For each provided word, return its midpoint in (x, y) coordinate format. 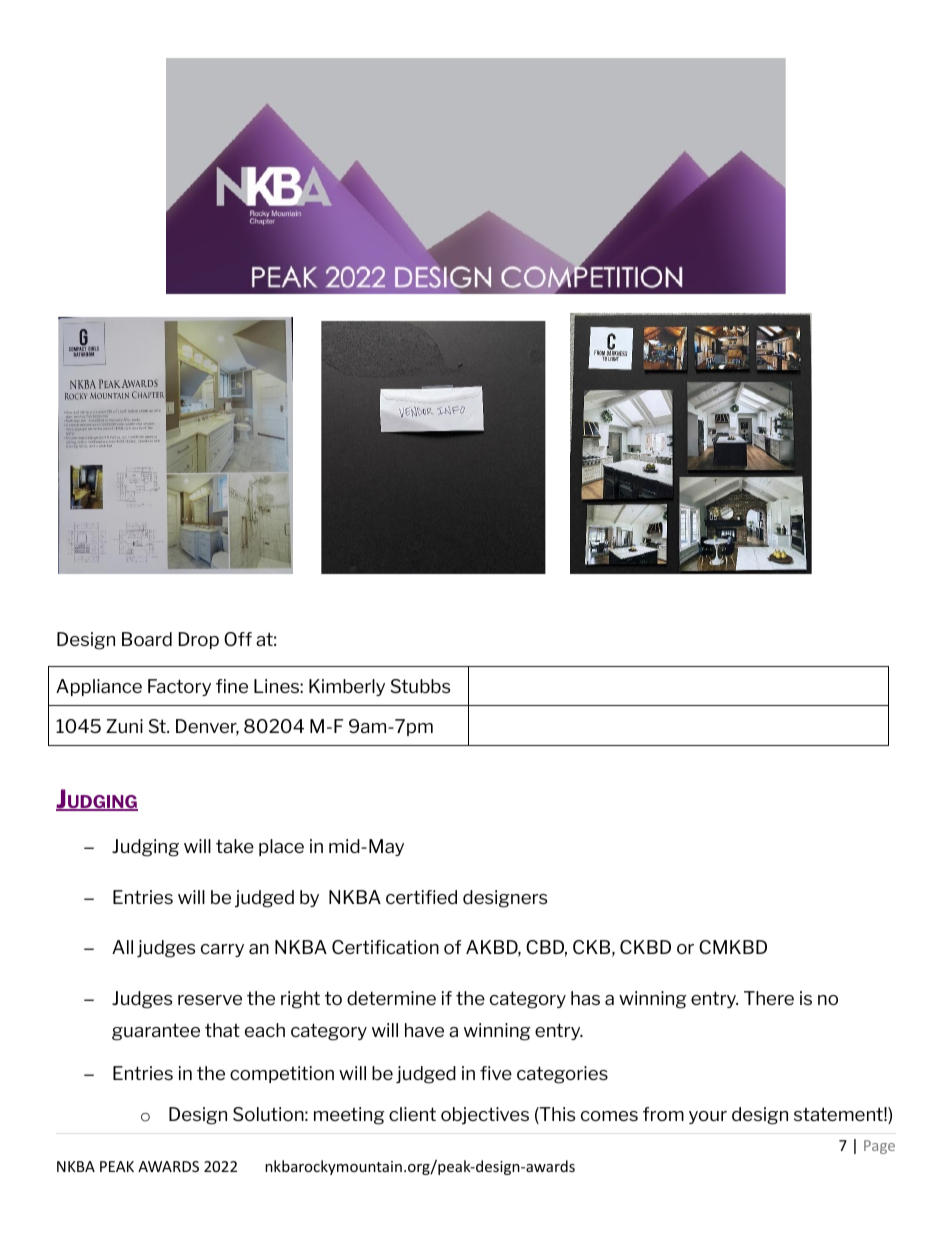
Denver (207, 727)
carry (222, 950)
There (769, 998)
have (424, 1030)
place (281, 847)
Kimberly (347, 687)
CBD (546, 948)
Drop (199, 640)
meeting (349, 1116)
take (235, 846)
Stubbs (420, 686)
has (585, 998)
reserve (210, 1000)
